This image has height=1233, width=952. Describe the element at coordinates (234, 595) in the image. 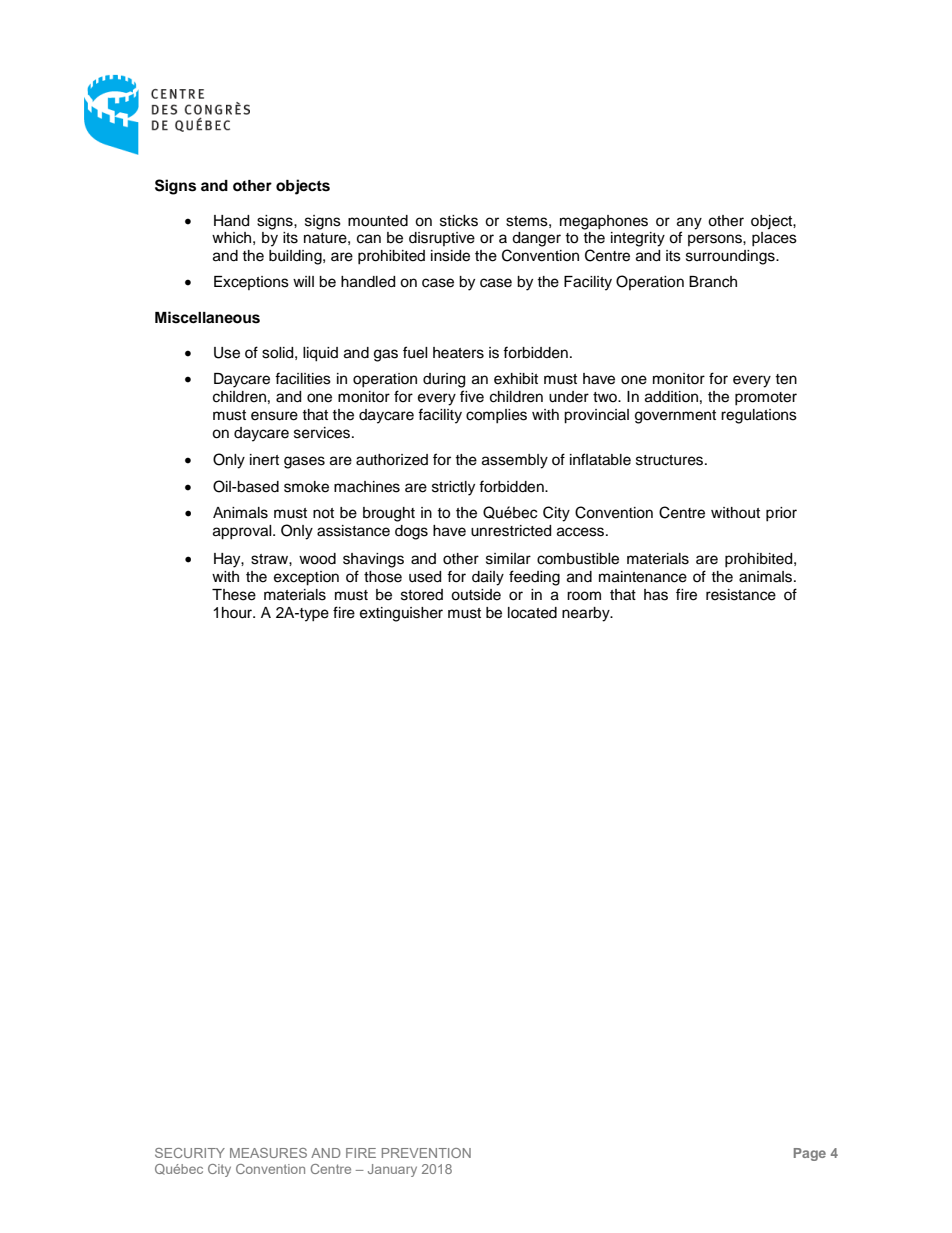

I see `These` at that location.
